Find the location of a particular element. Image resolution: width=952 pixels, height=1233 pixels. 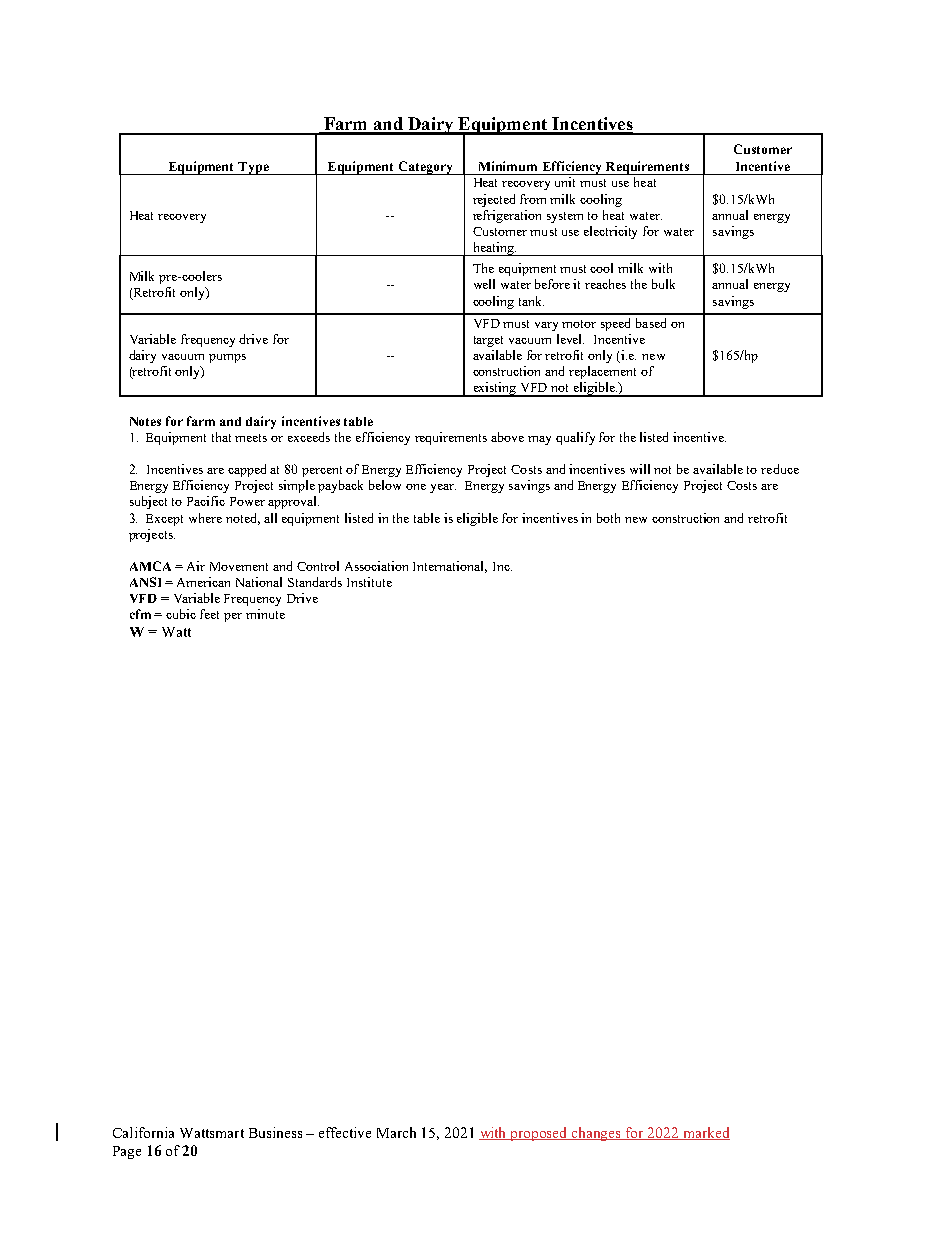

electricity is located at coordinates (610, 232).
